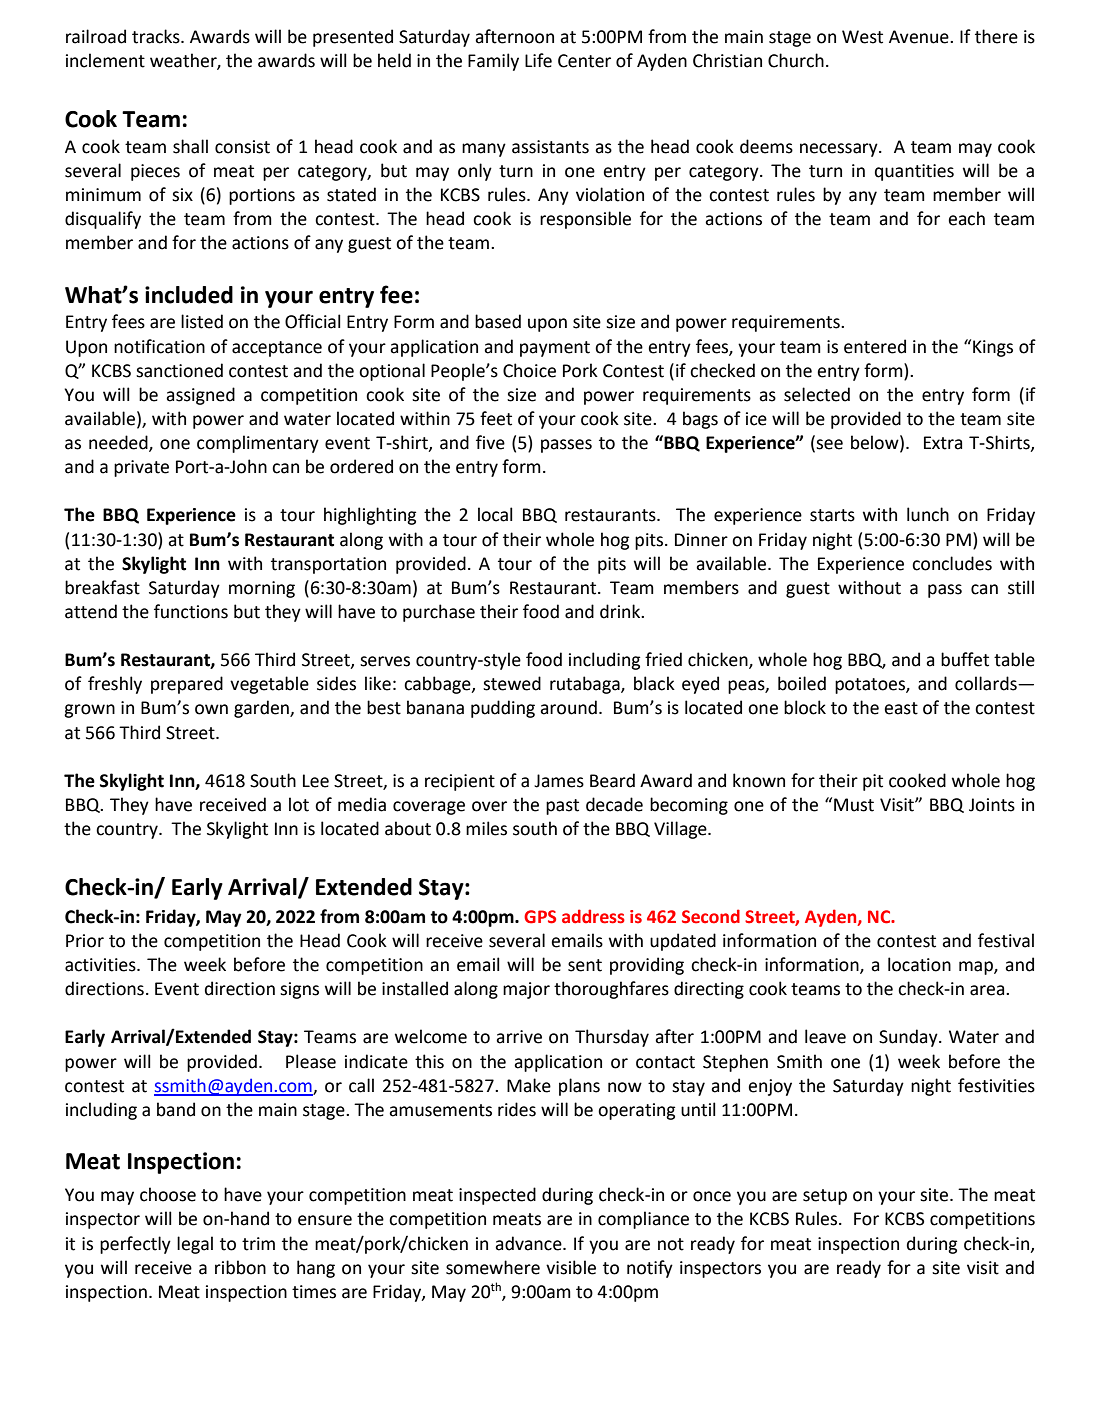  I want to click on stewed, so click(512, 683).
